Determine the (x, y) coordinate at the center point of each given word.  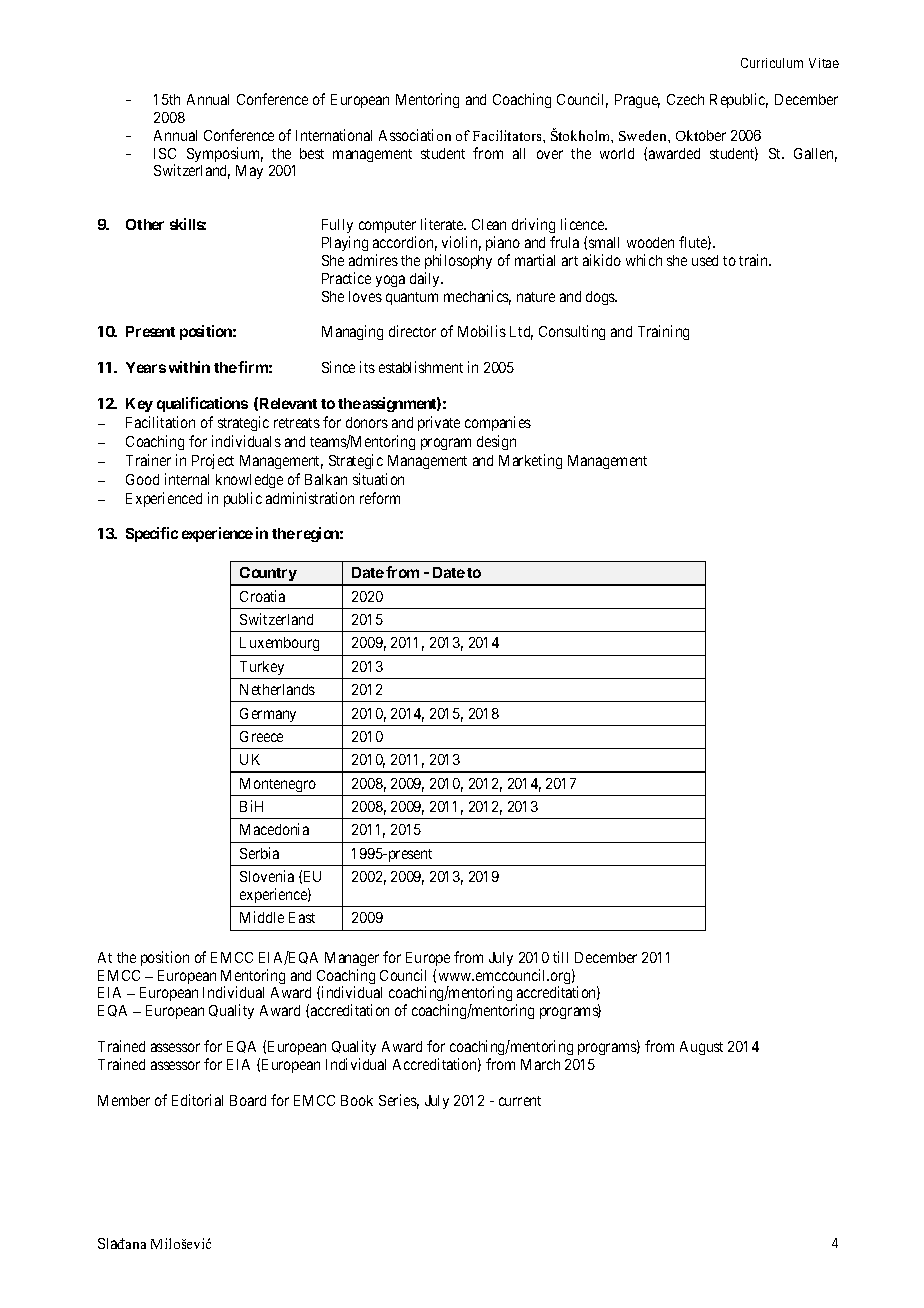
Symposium (225, 154)
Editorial (197, 1100)
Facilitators (508, 135)
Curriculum (772, 63)
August (701, 1048)
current (520, 1101)
